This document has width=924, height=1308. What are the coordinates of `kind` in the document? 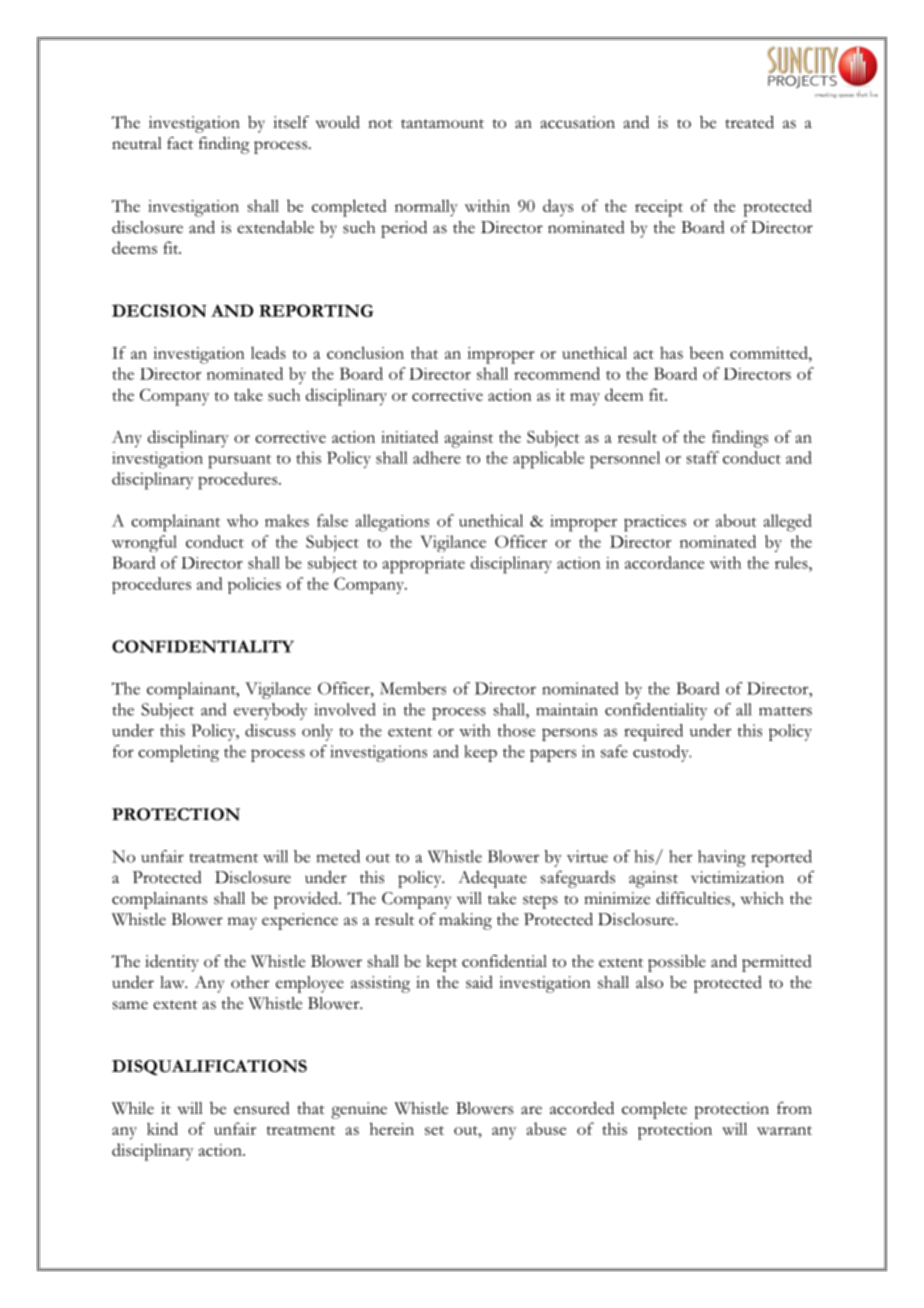 It's located at (162, 1128).
